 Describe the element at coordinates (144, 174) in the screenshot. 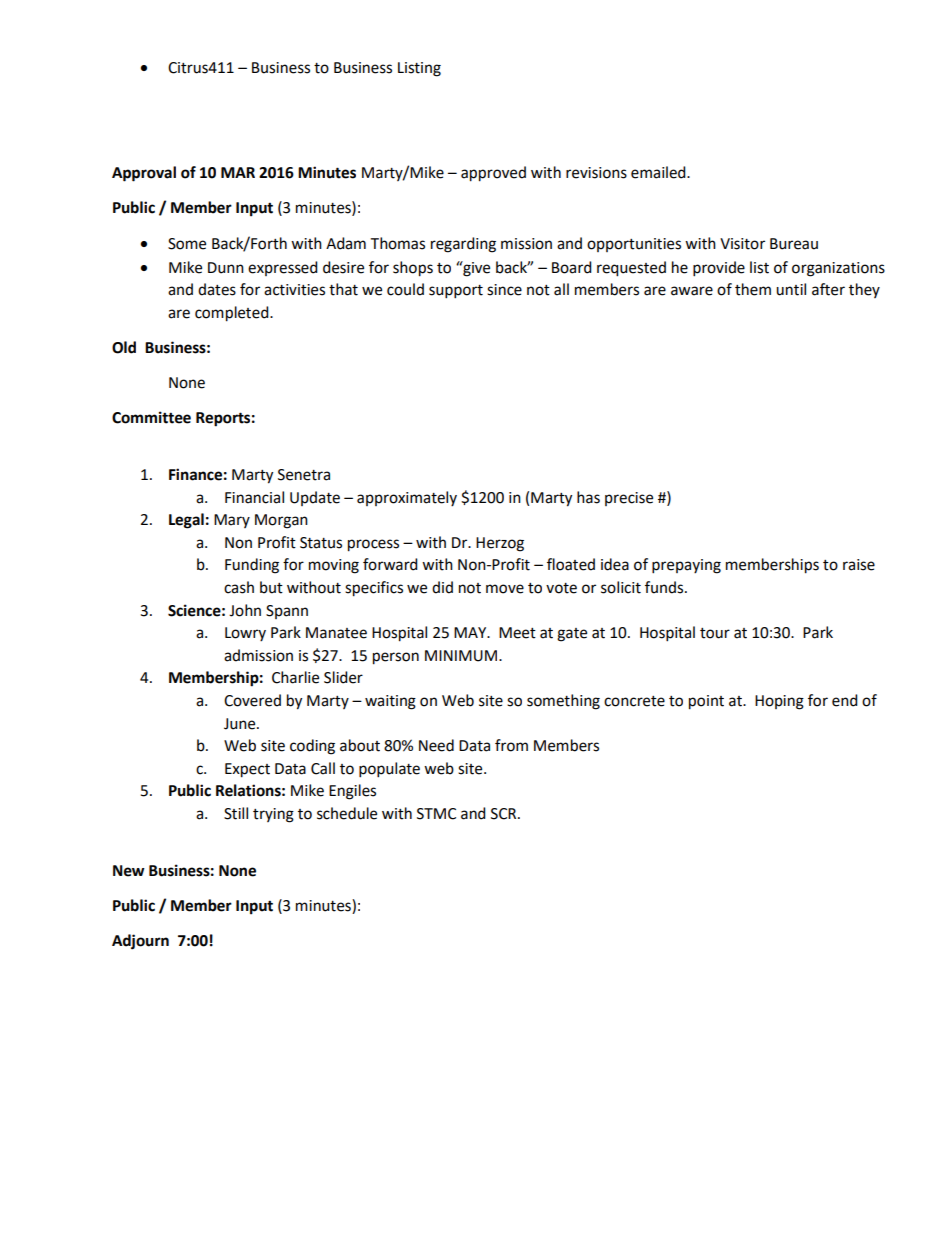

I see `Approval` at that location.
